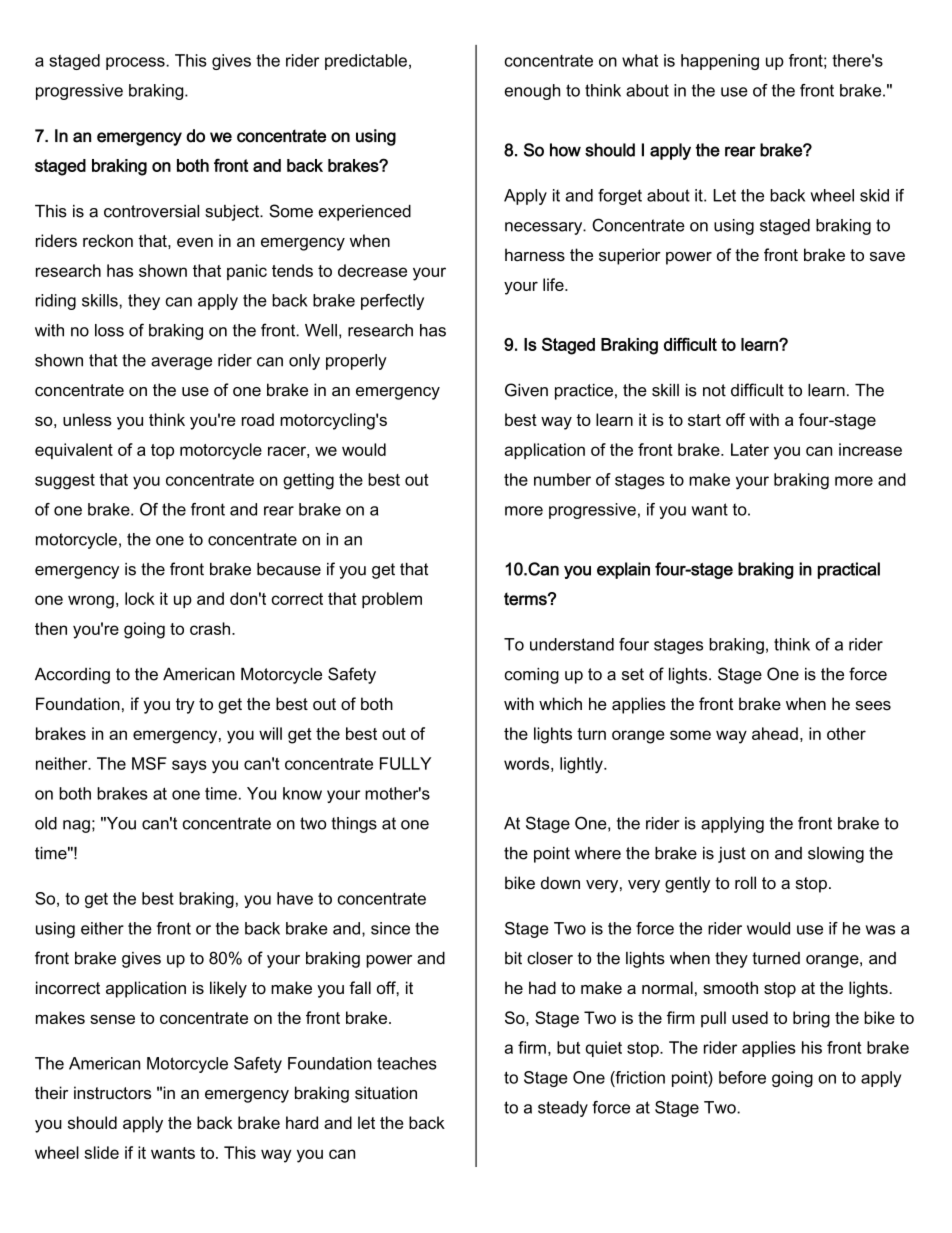  What do you see at coordinates (526, 390) in the screenshot?
I see `Given` at bounding box center [526, 390].
